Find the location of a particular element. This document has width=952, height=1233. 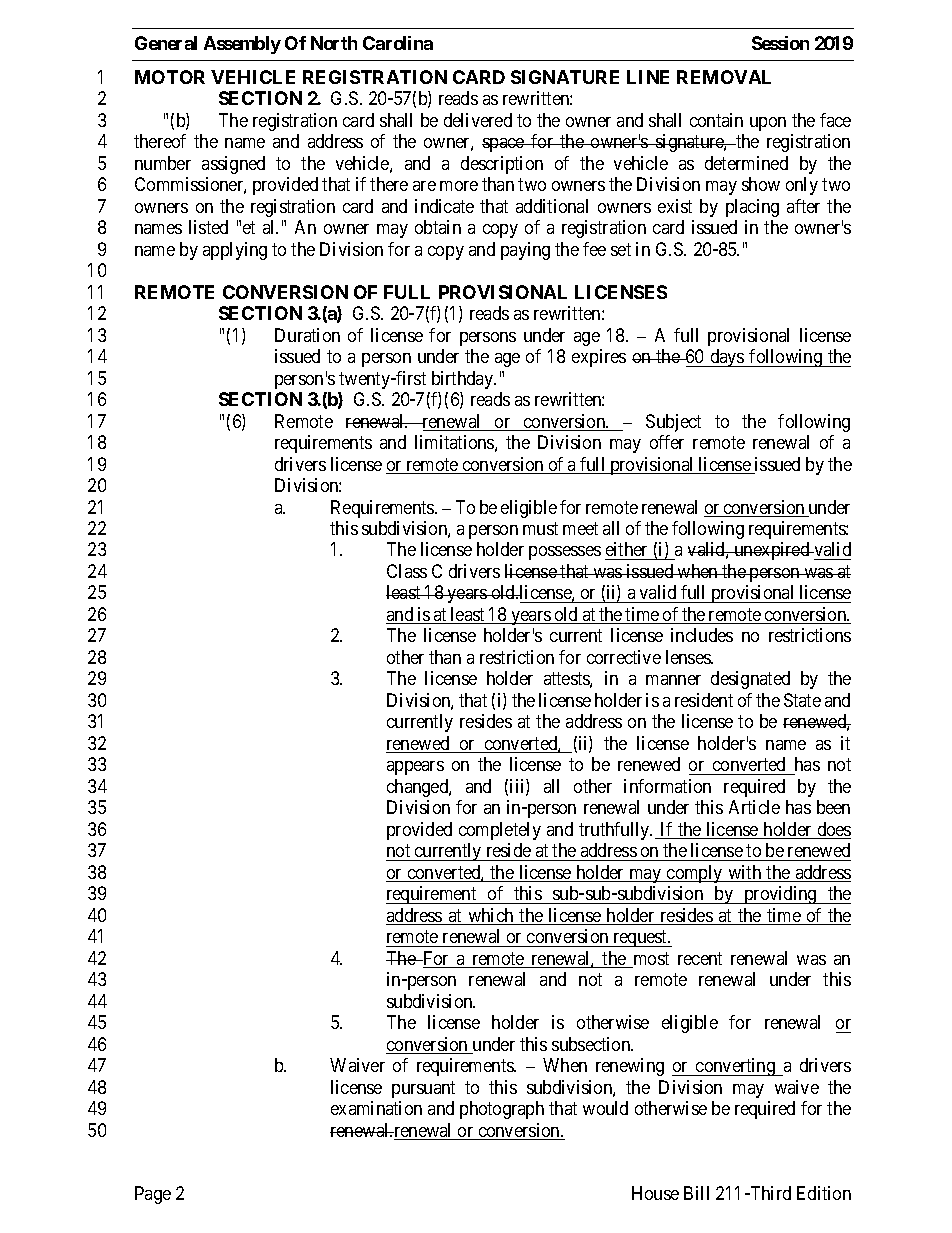

REMOVAL is located at coordinates (724, 77).
